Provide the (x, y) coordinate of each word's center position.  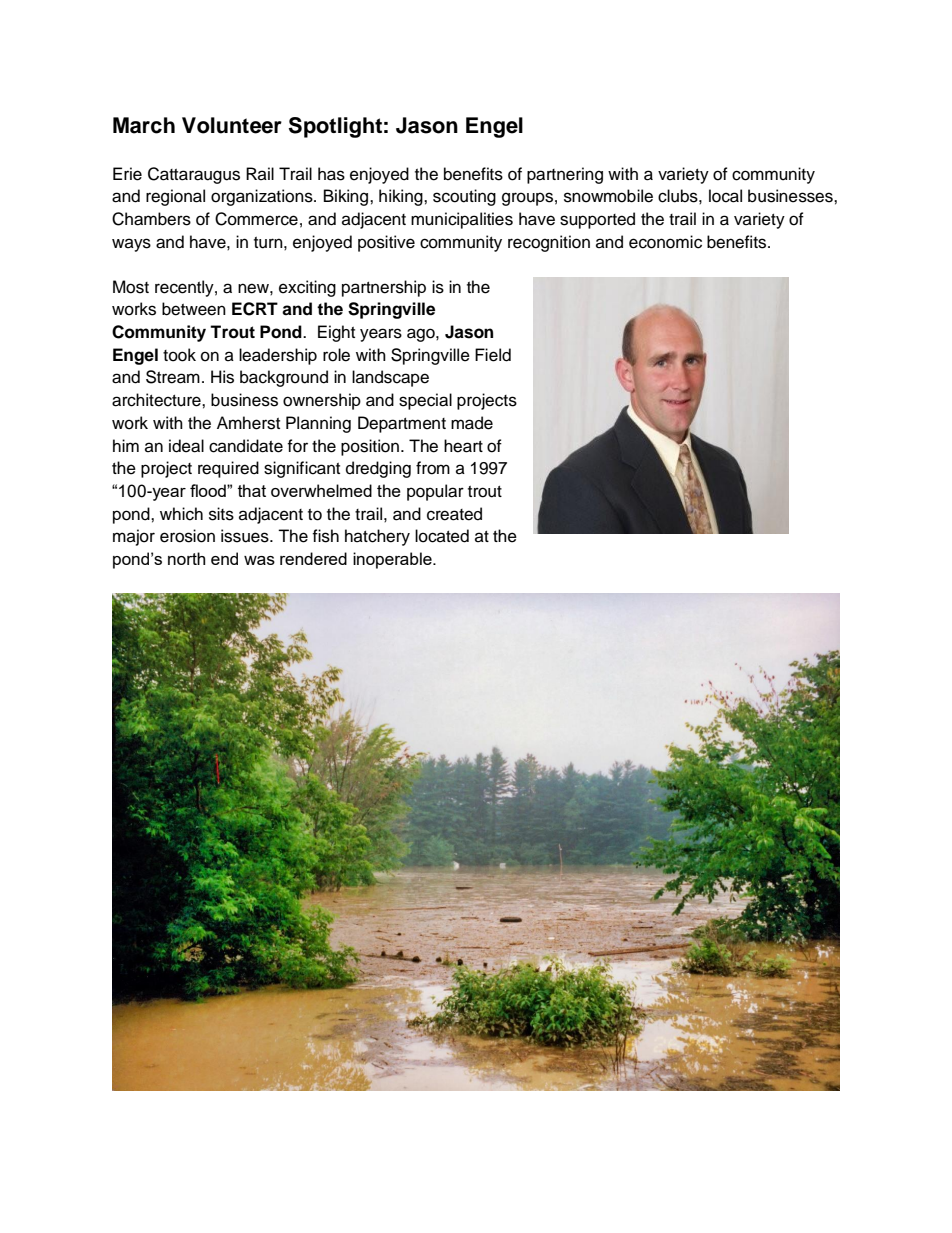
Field (493, 355)
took (179, 355)
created (454, 514)
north (186, 558)
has (331, 174)
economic (665, 242)
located (442, 536)
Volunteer (232, 125)
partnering (565, 175)
